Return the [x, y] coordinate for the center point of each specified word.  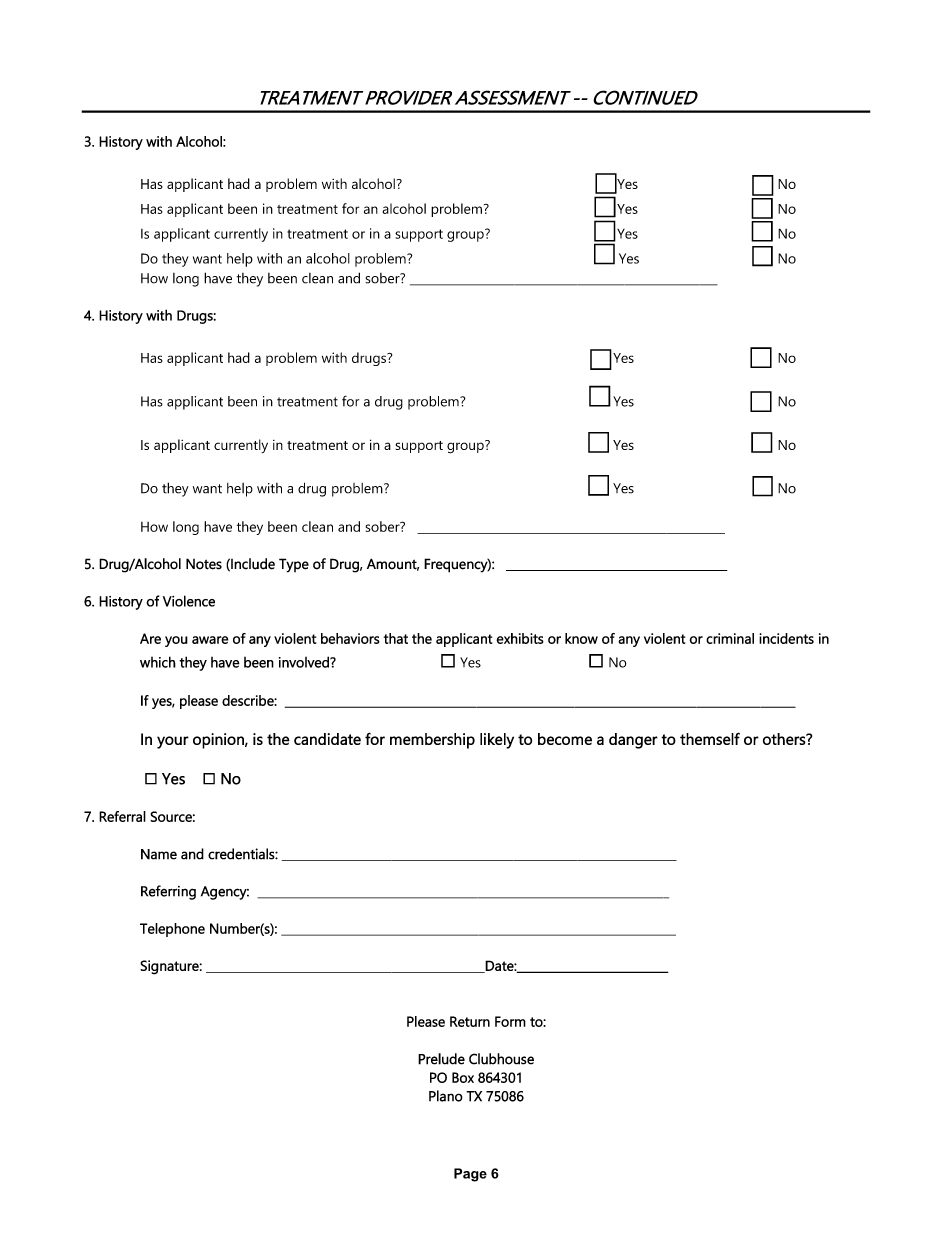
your [173, 742]
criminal [730, 638]
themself [710, 738]
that [396, 638]
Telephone [172, 930]
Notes [204, 564]
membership [432, 741]
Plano [446, 1096]
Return [470, 1021]
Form [510, 1021]
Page [470, 1175]
